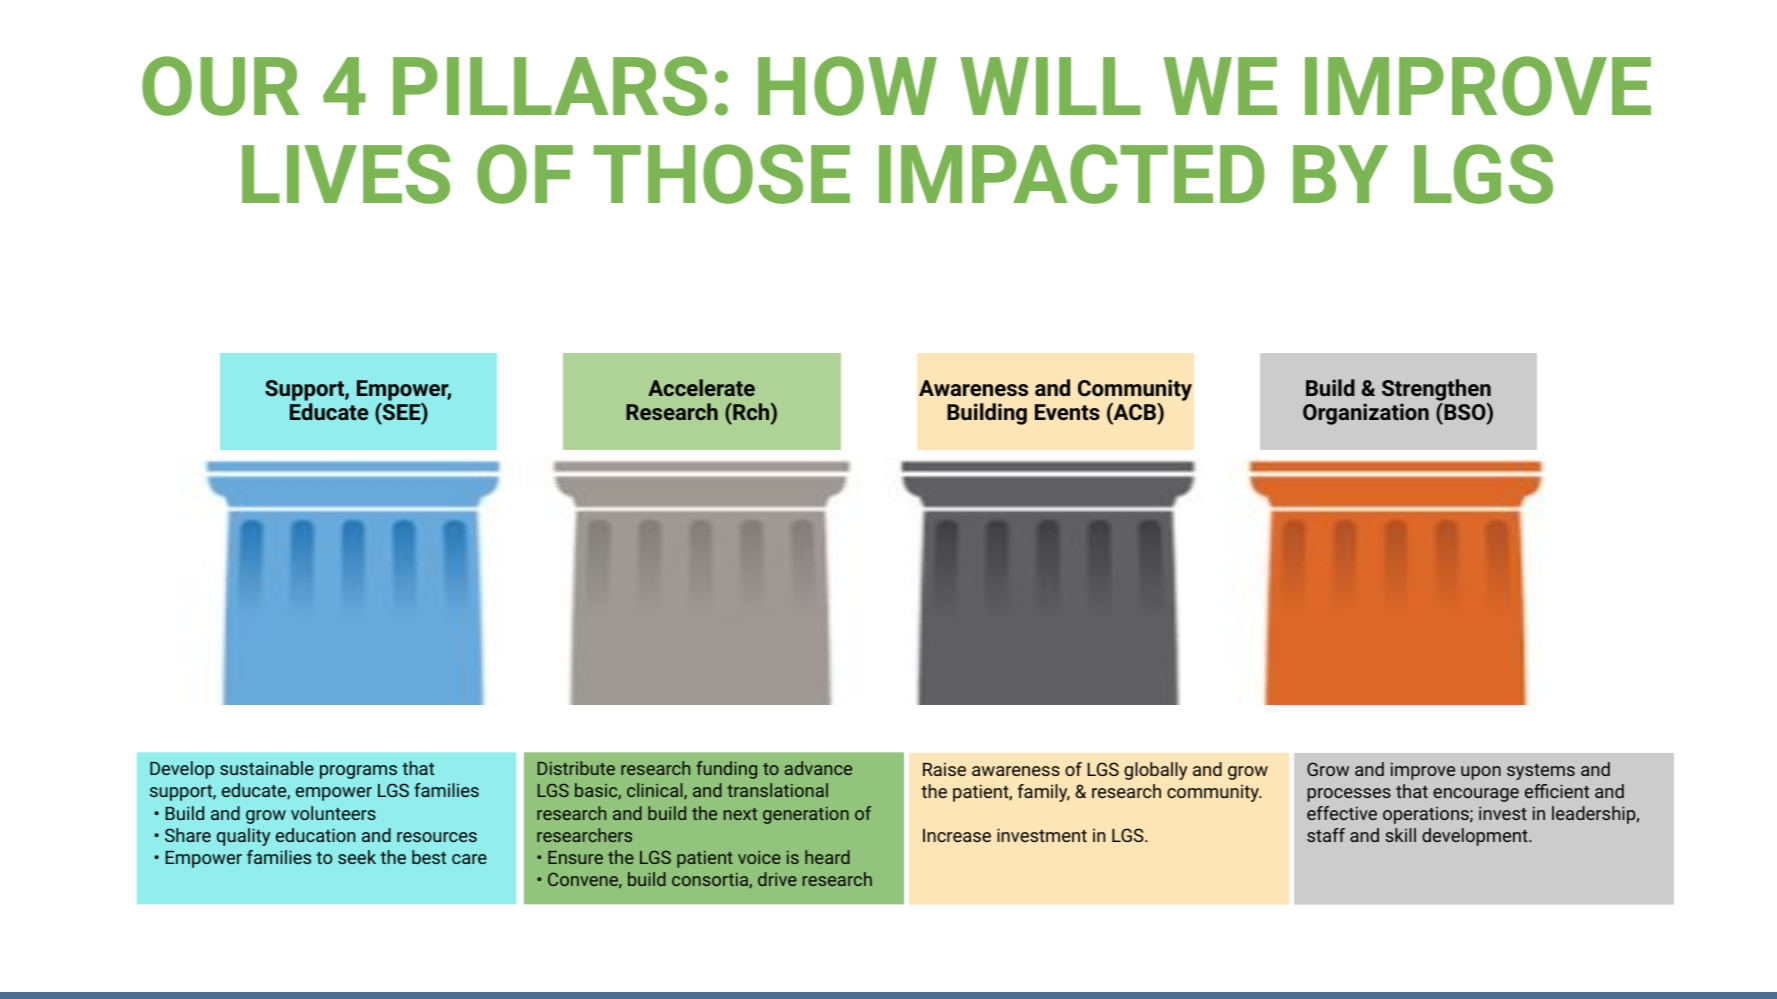  Describe the element at coordinates (1366, 414) in the screenshot. I see `Organization` at that location.
